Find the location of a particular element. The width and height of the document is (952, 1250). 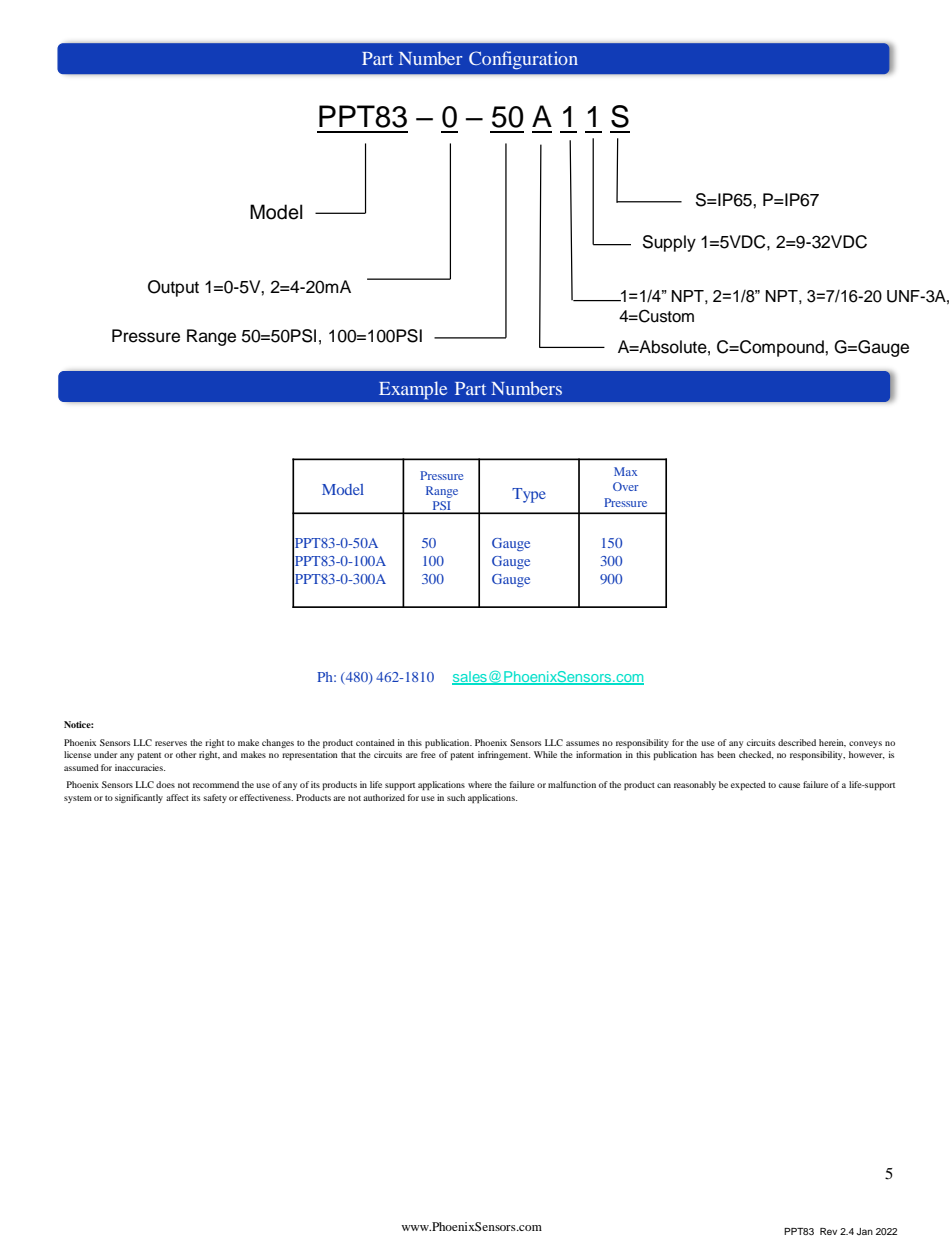

such is located at coordinates (456, 797).
